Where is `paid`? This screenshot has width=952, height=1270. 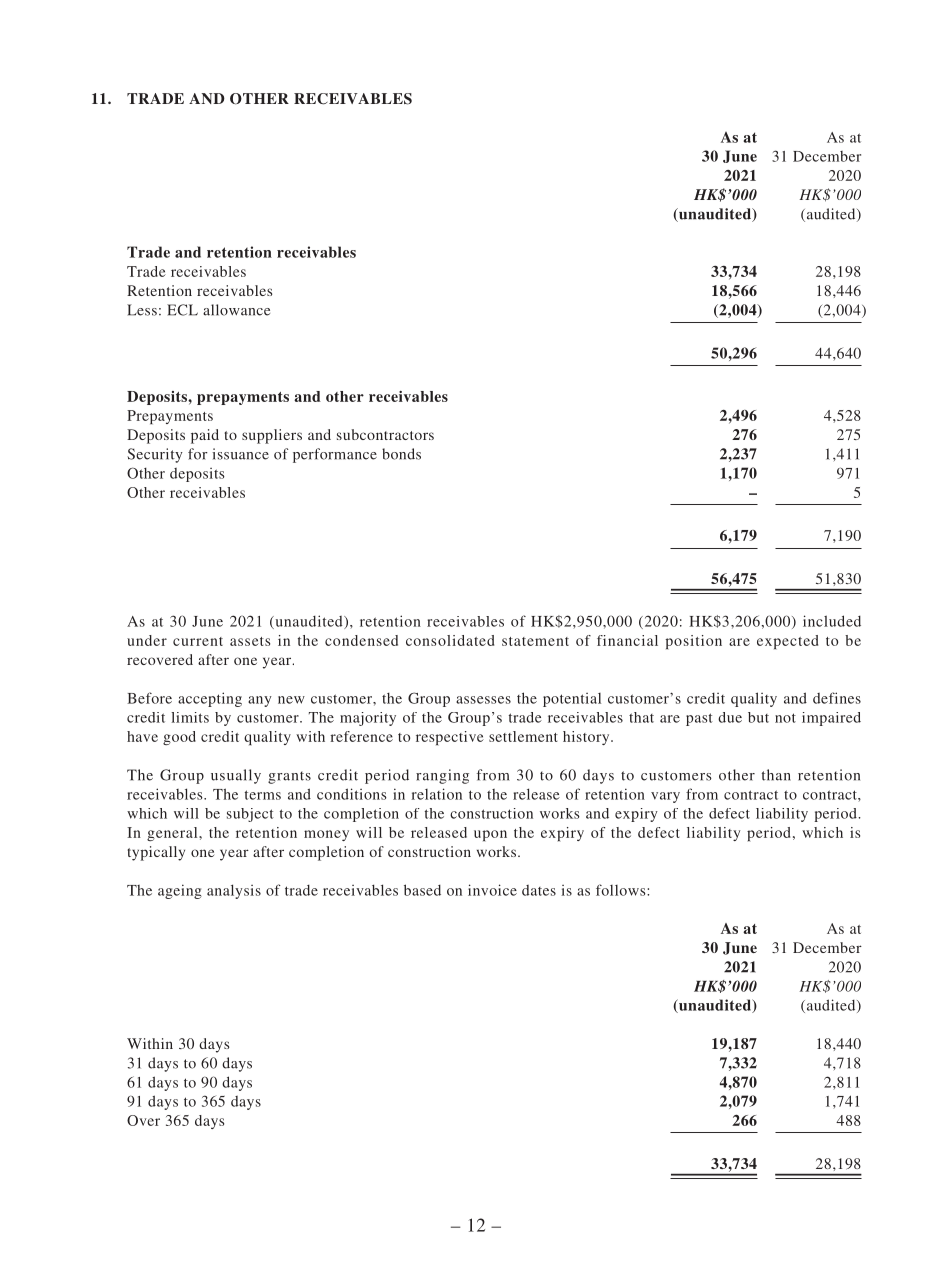
paid is located at coordinates (205, 436).
